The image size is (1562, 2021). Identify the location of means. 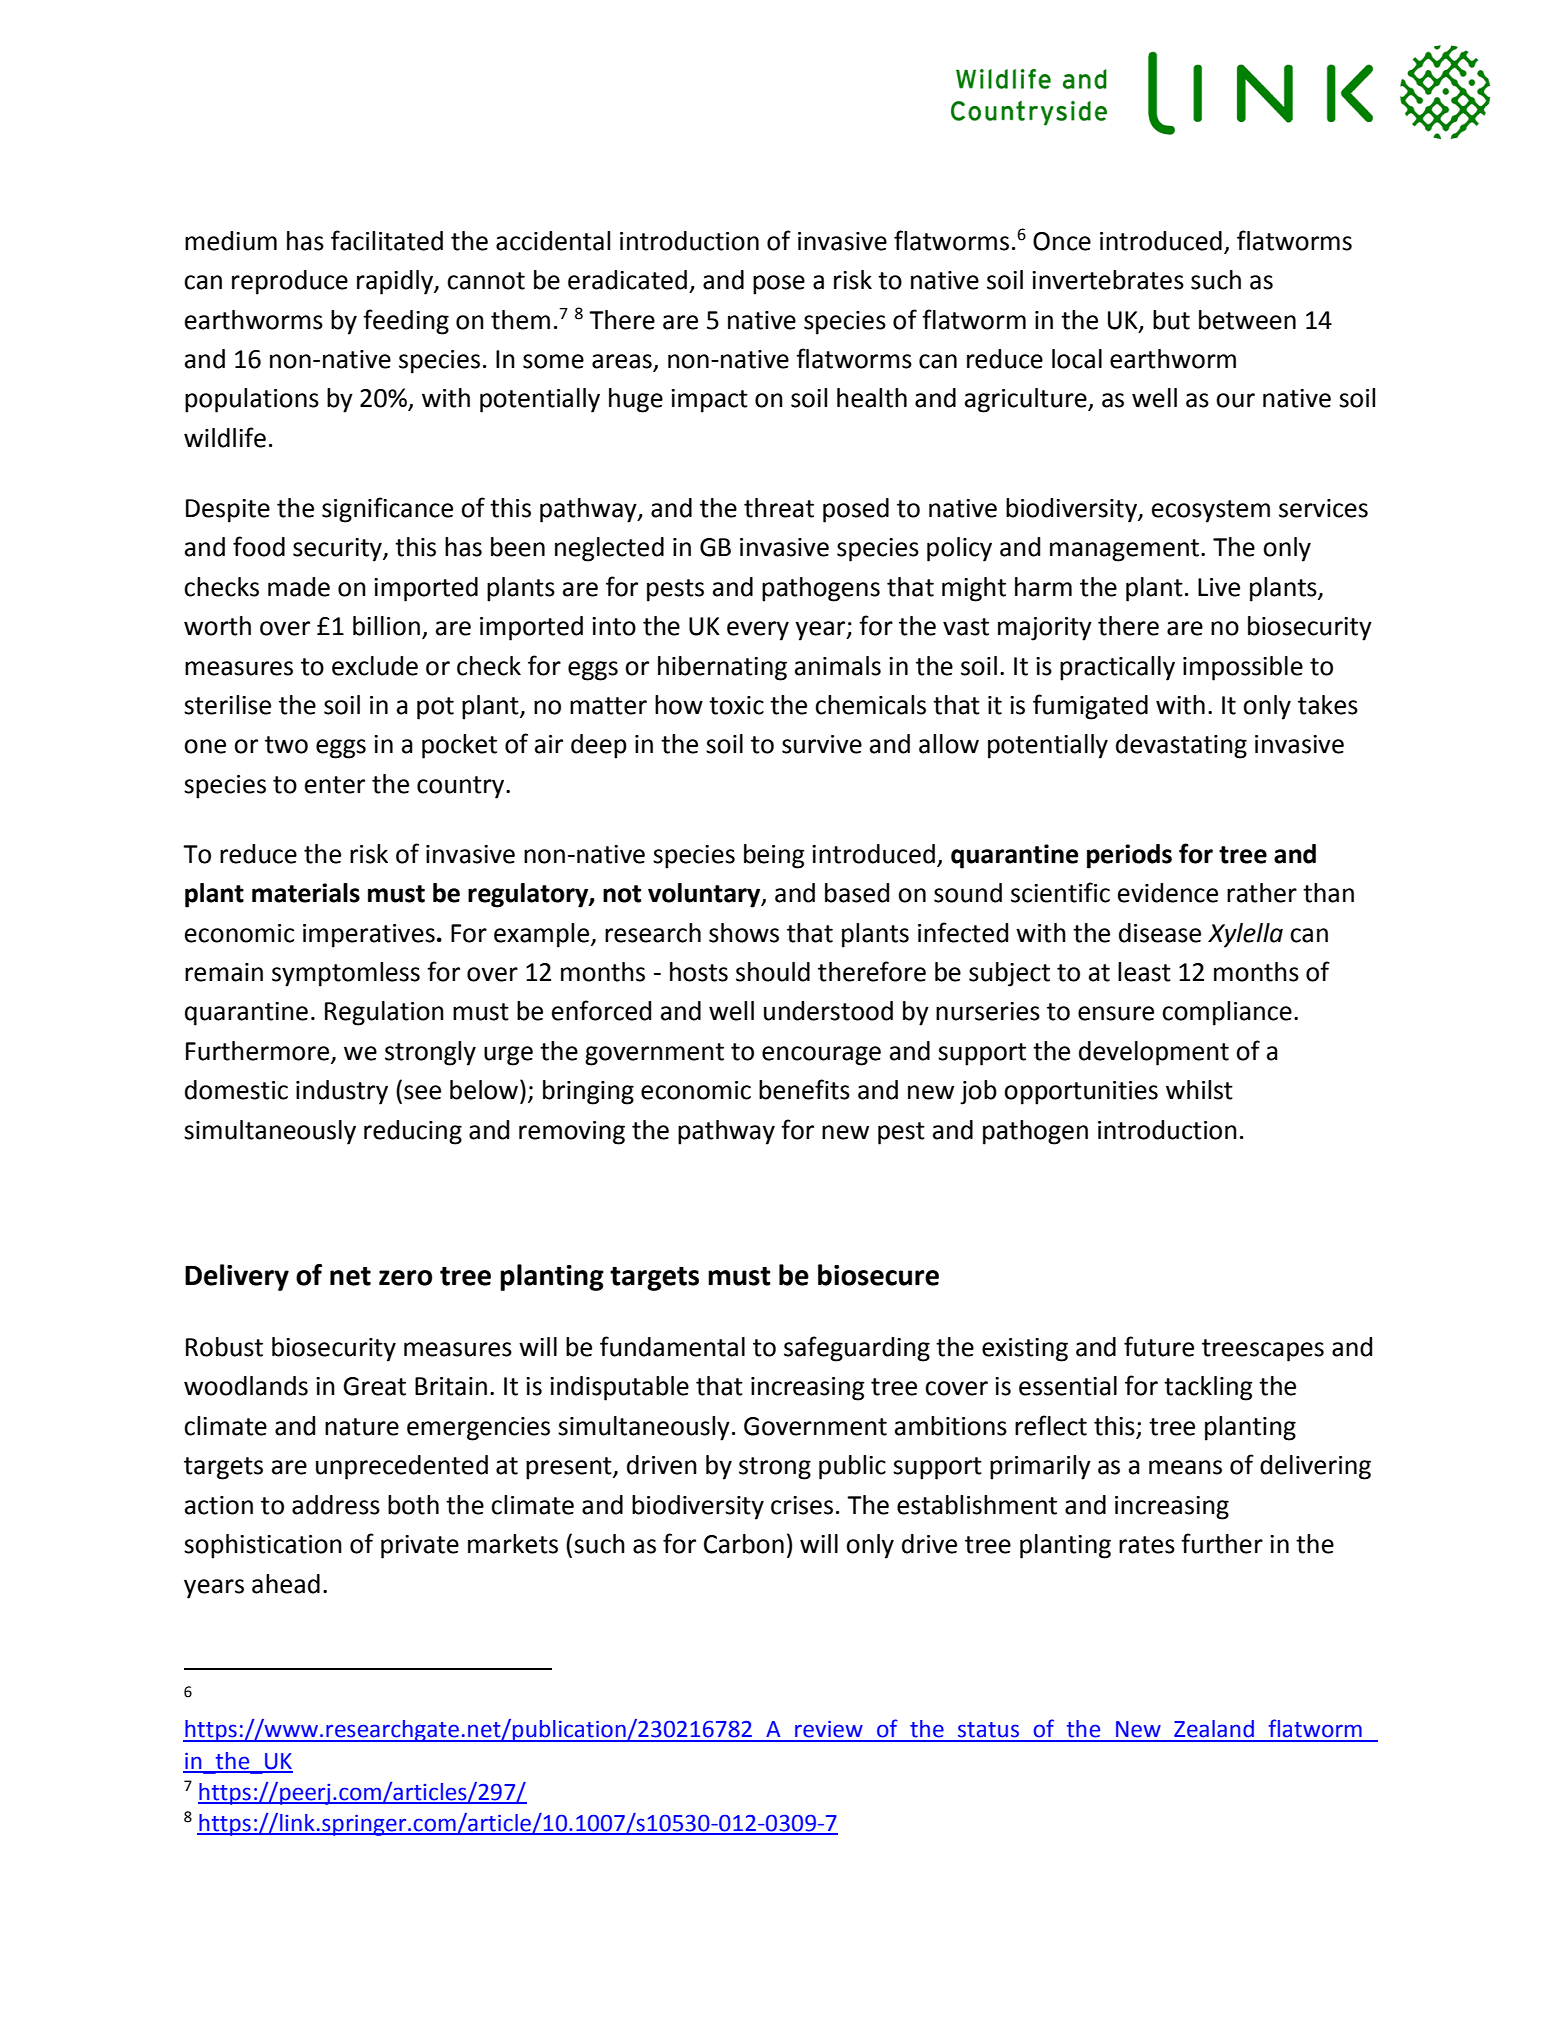
(1185, 1467).
